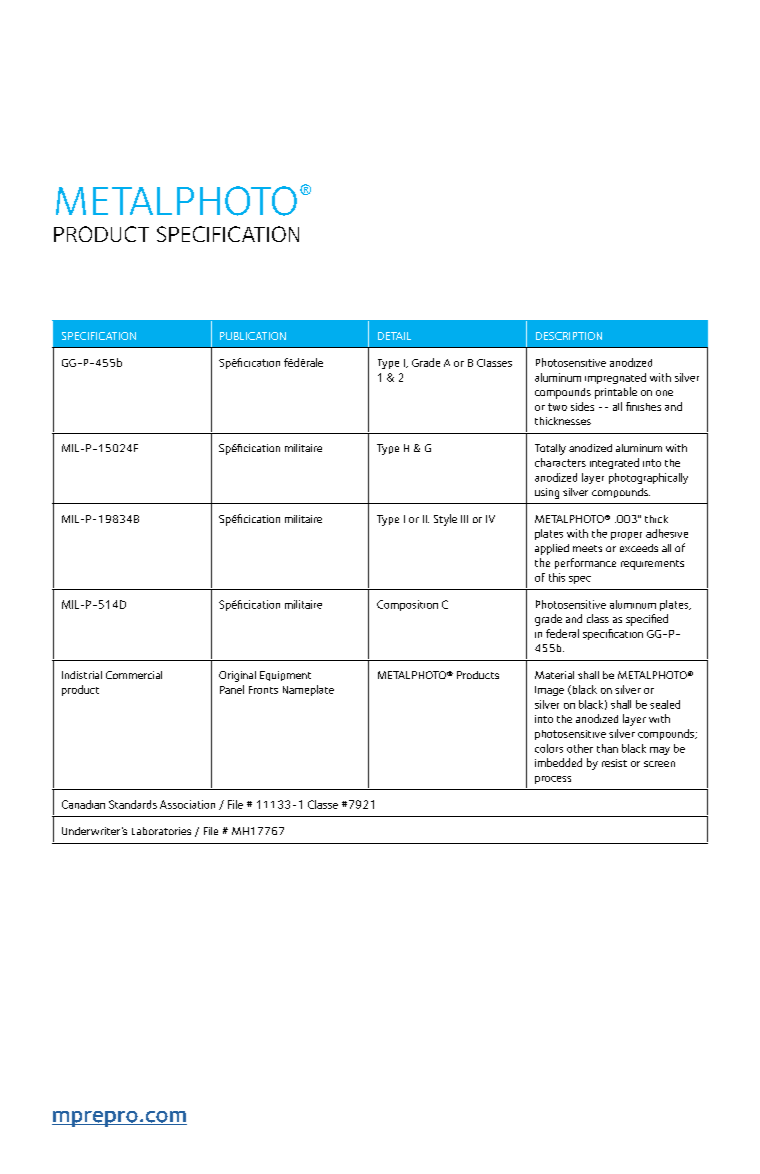 Image resolution: width=760 pixels, height=1174 pixels. I want to click on Commercial, so click(134, 675).
